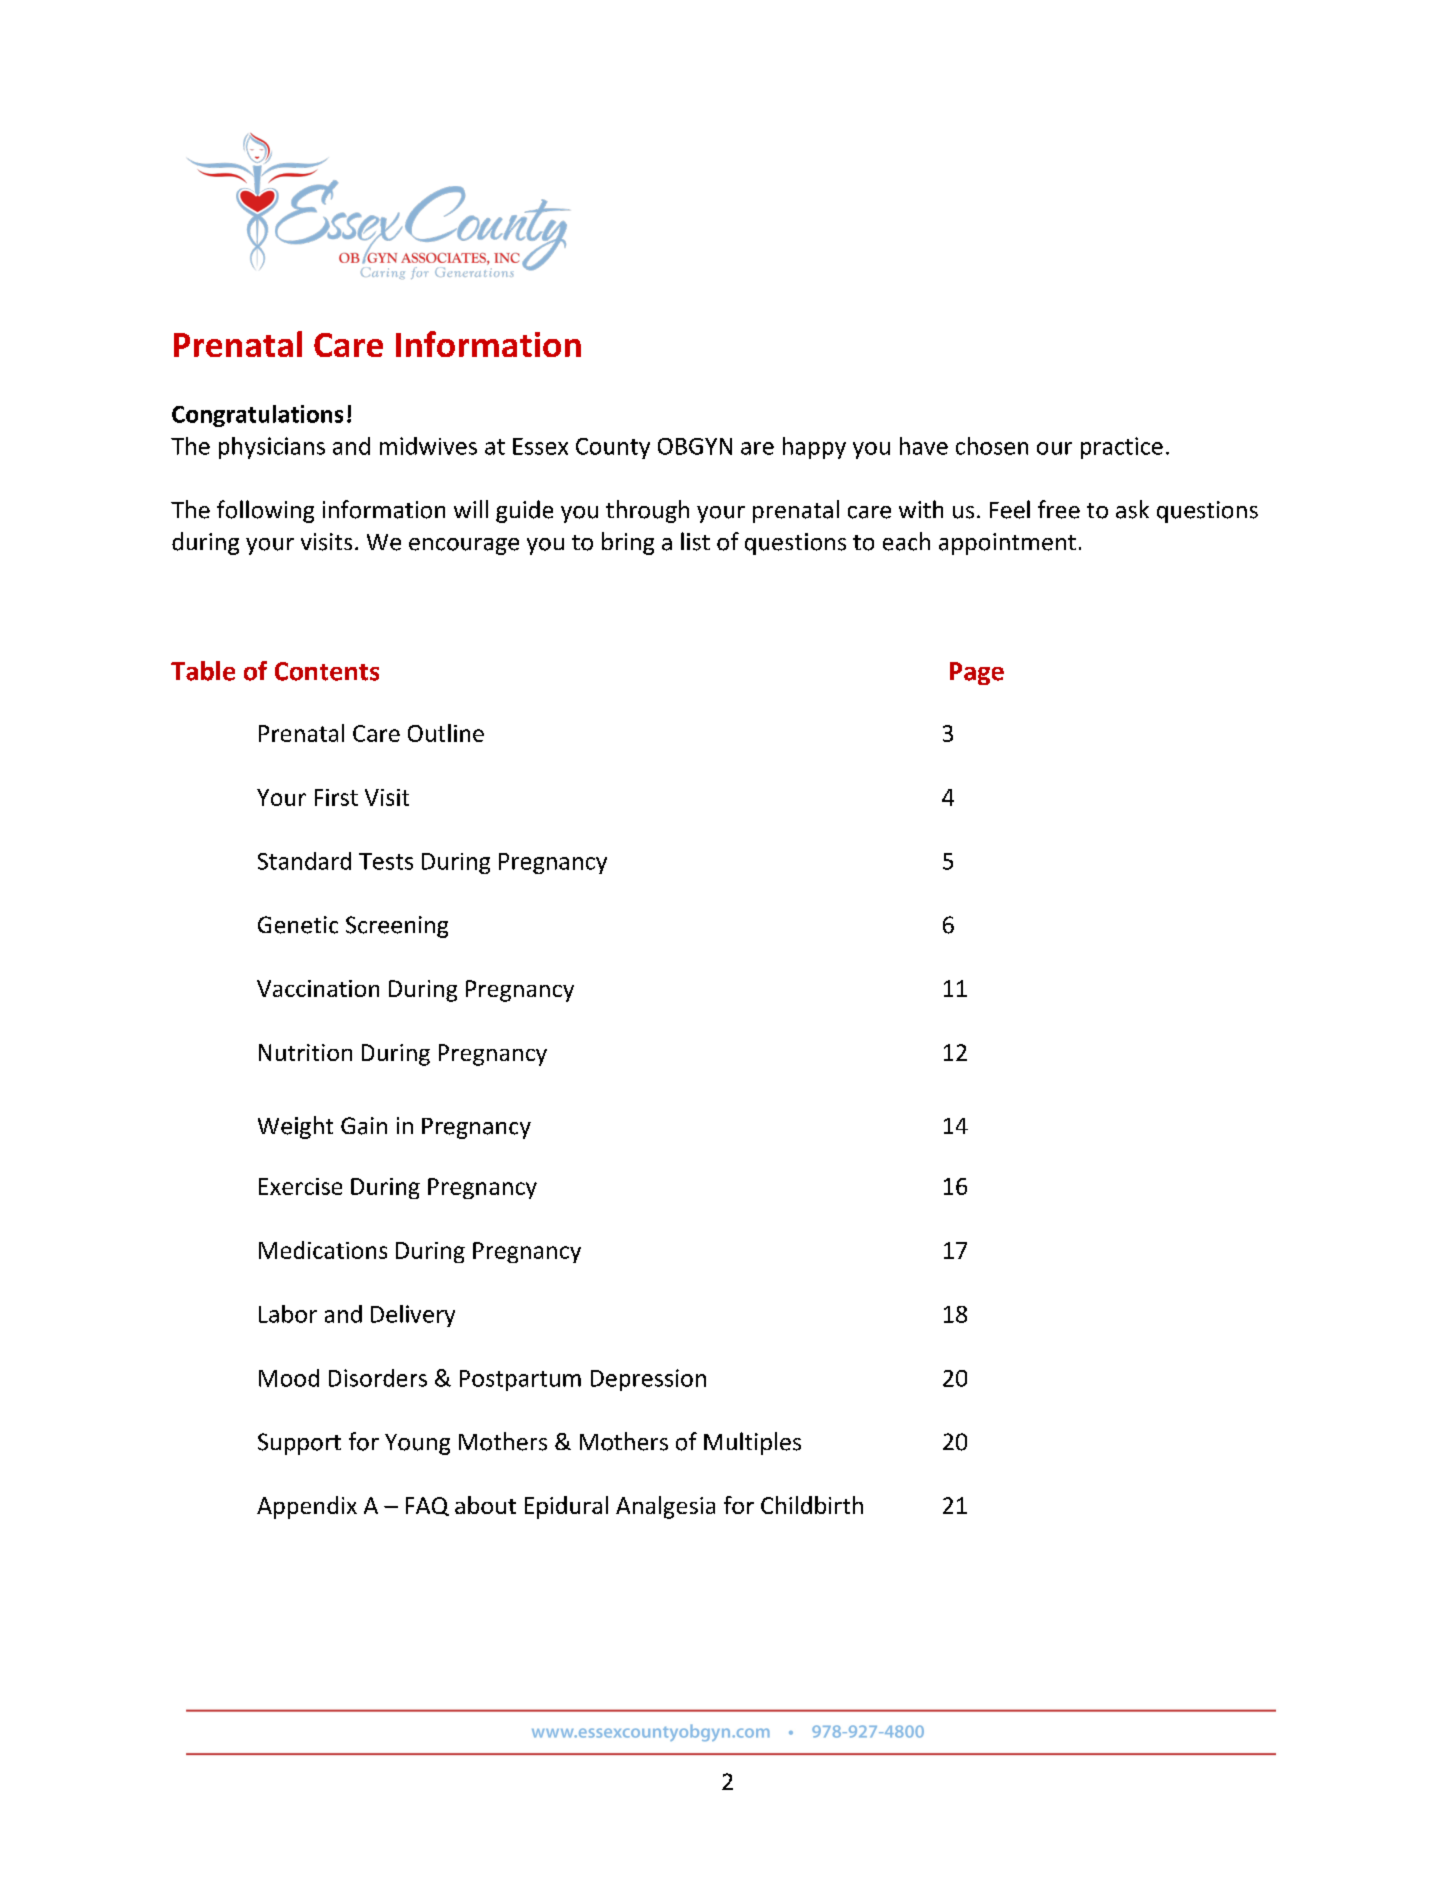 Image resolution: width=1455 pixels, height=1883 pixels. Describe the element at coordinates (812, 1505) in the screenshot. I see `Childbirth` at that location.
